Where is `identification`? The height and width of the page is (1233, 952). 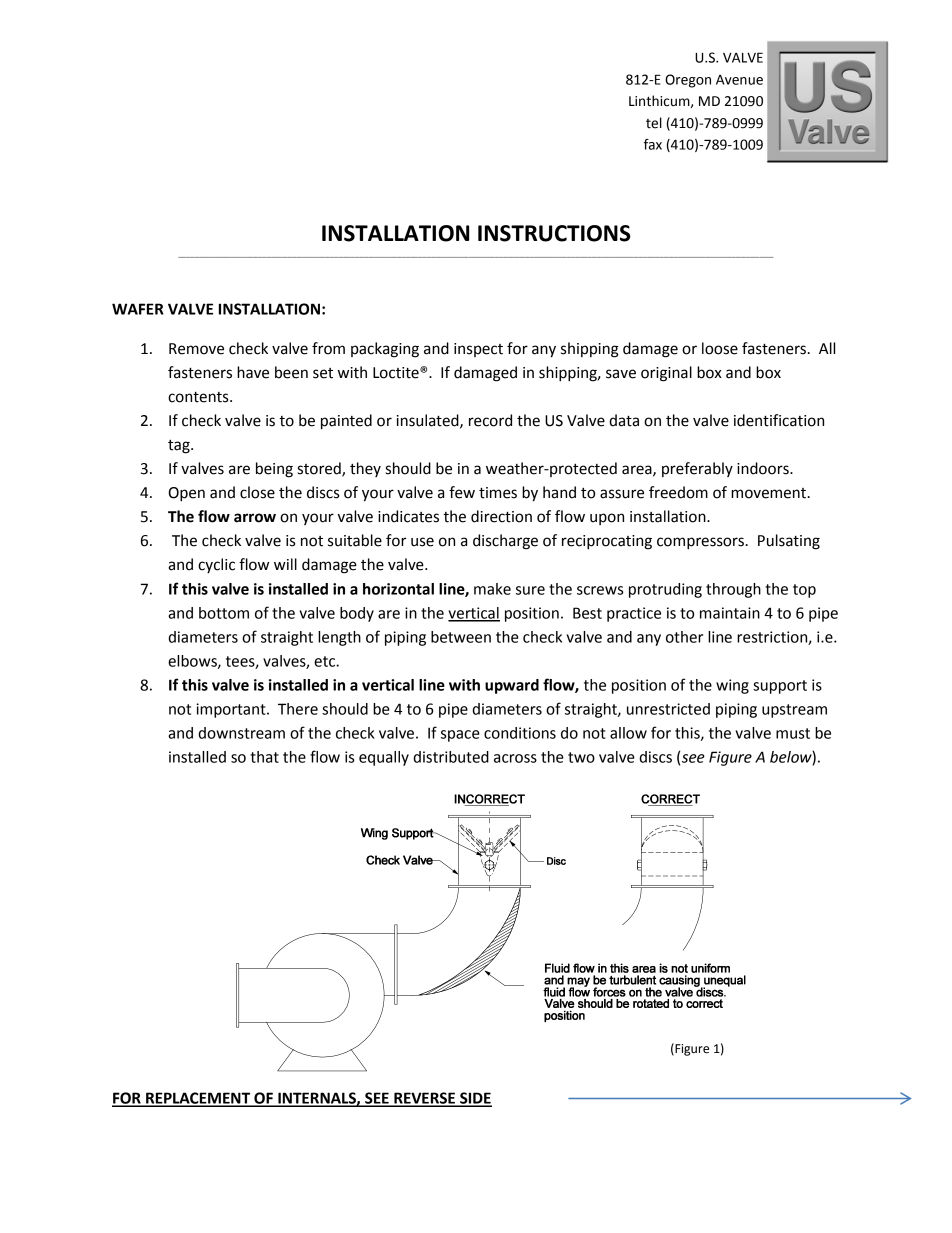
identification is located at coordinates (779, 420).
